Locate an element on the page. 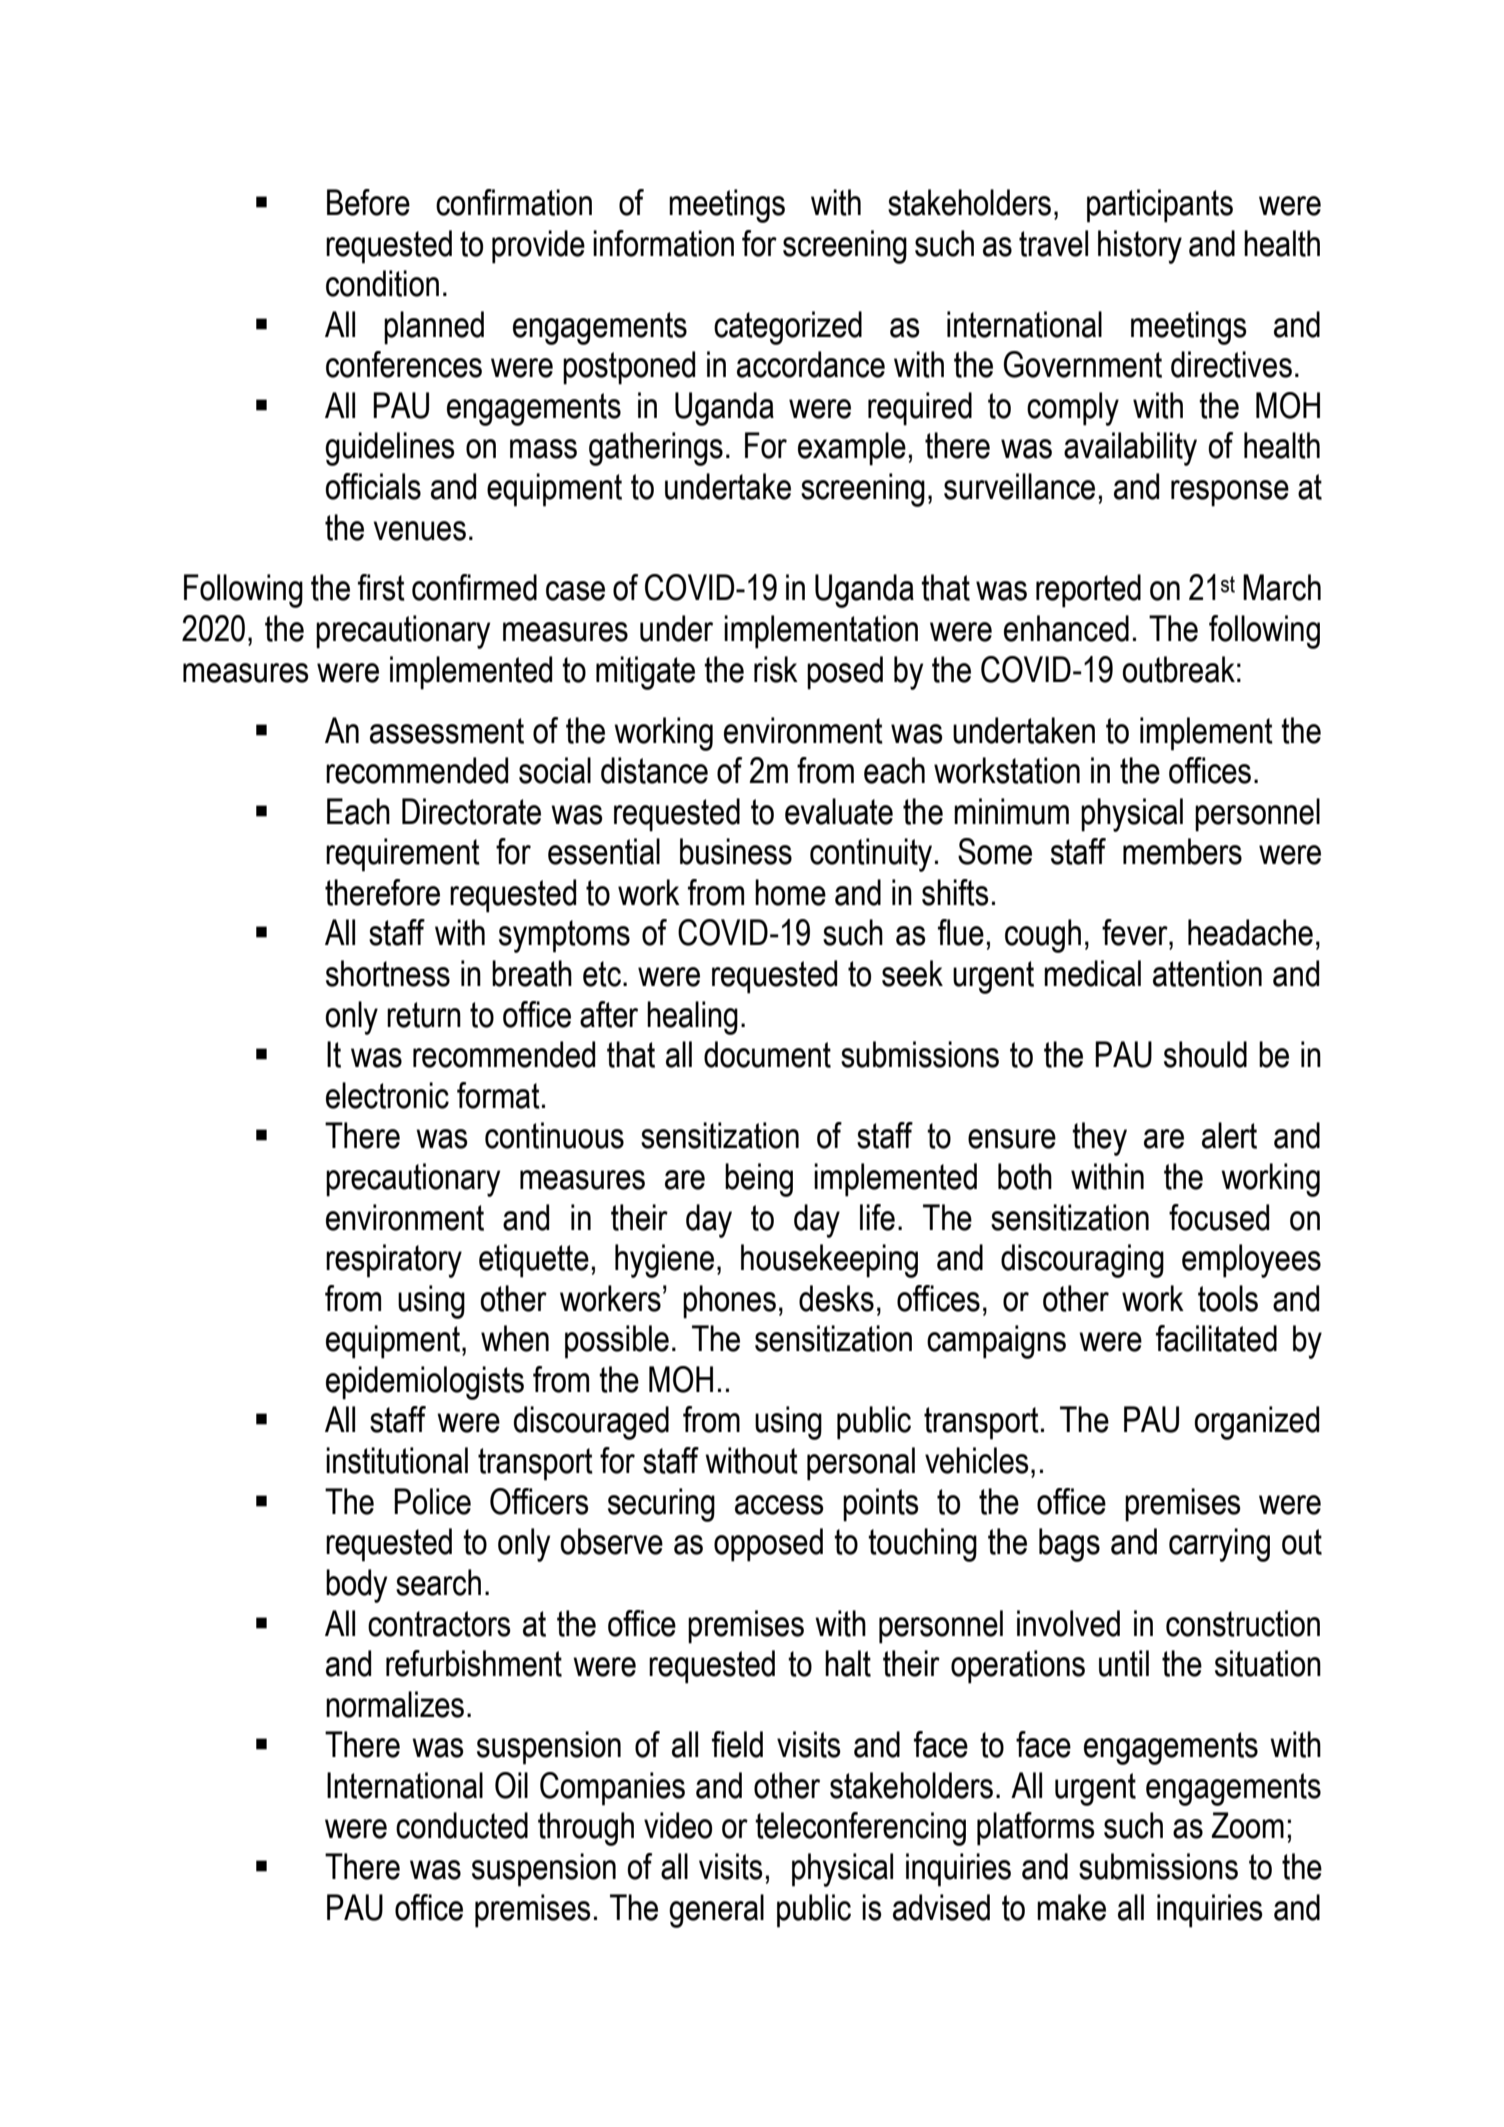 This document has height=2127, width=1504. history is located at coordinates (1140, 247).
